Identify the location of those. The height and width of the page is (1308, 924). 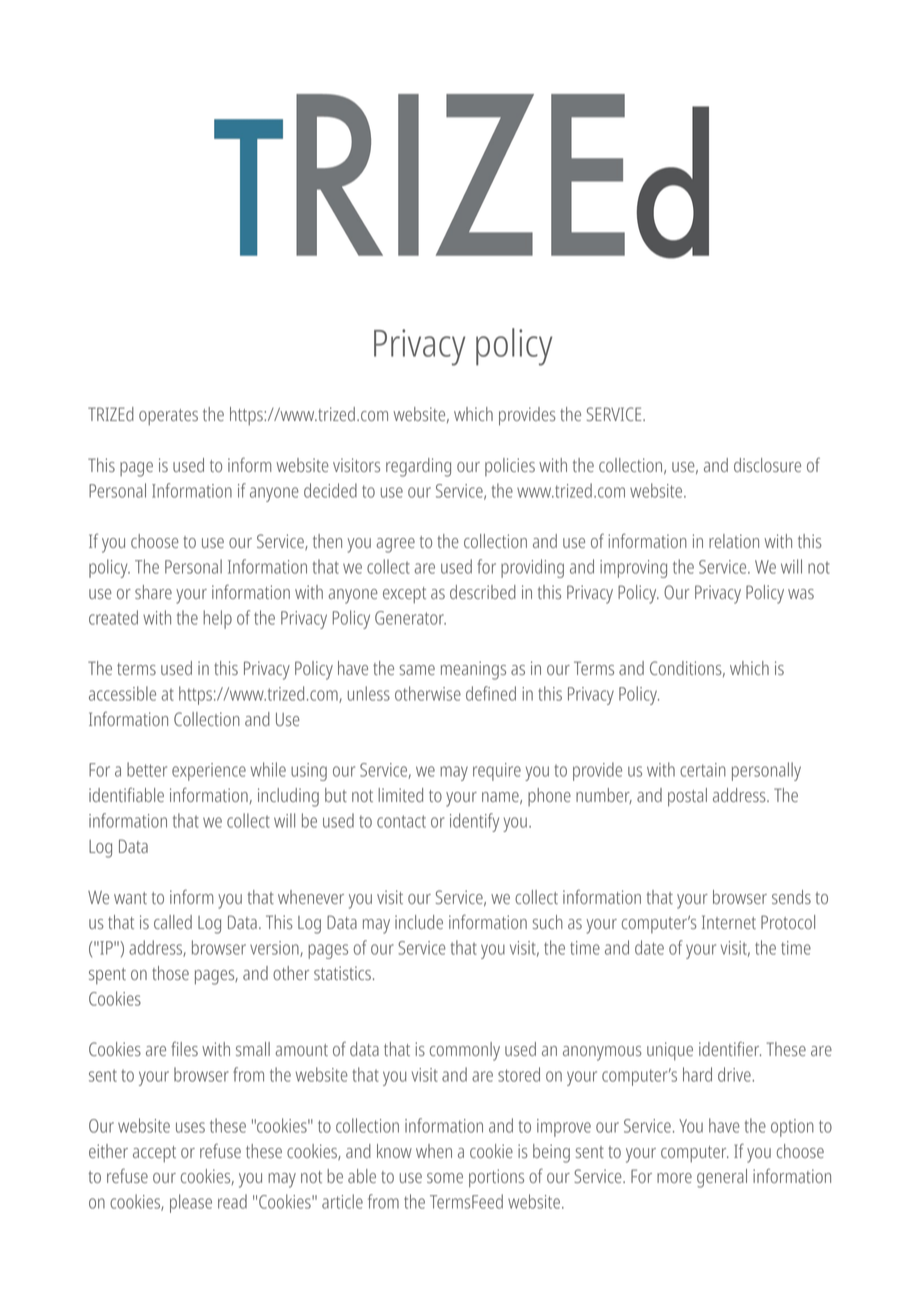
(170, 973).
